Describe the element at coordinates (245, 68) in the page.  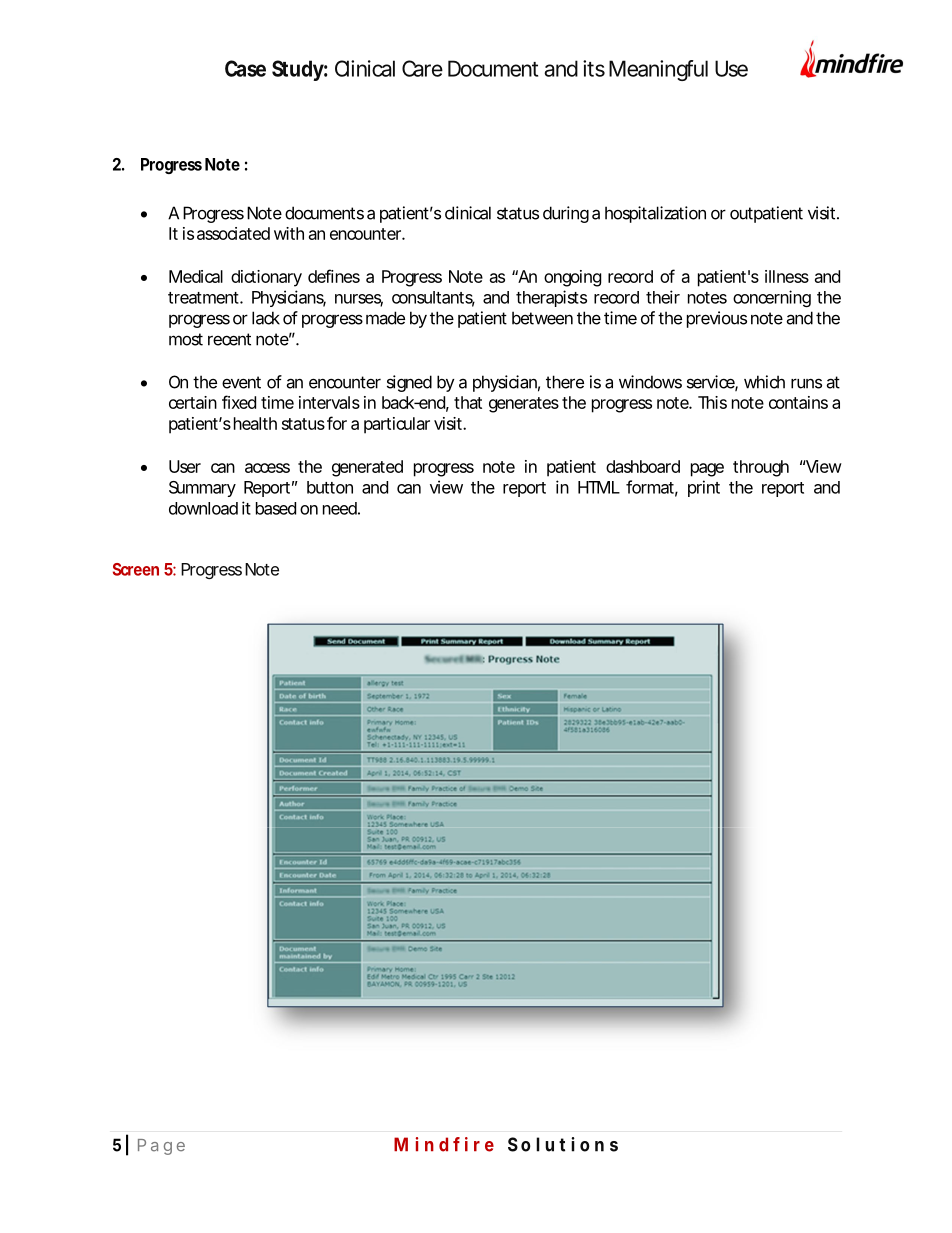
I see `Case` at that location.
